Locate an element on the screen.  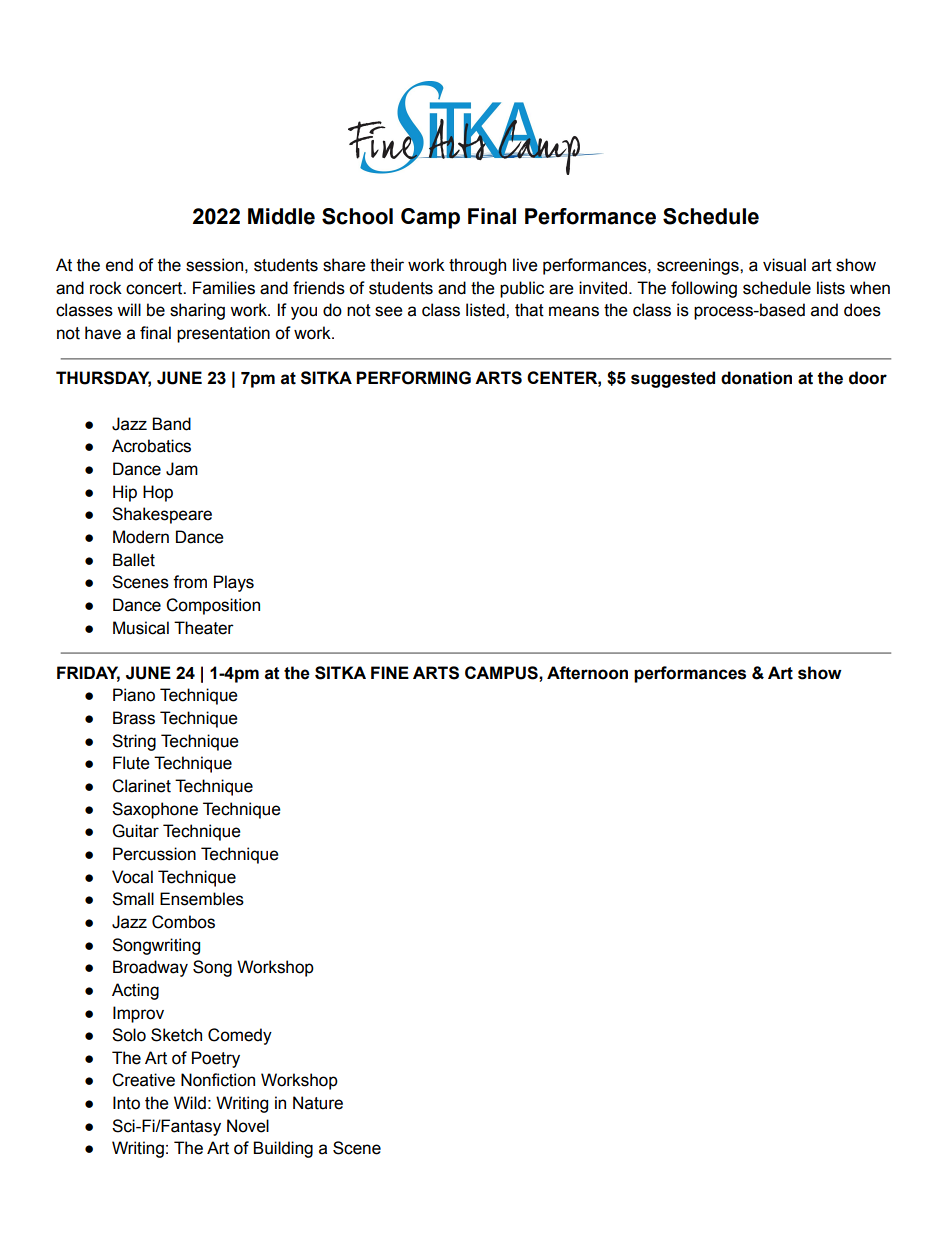
through is located at coordinates (477, 266).
